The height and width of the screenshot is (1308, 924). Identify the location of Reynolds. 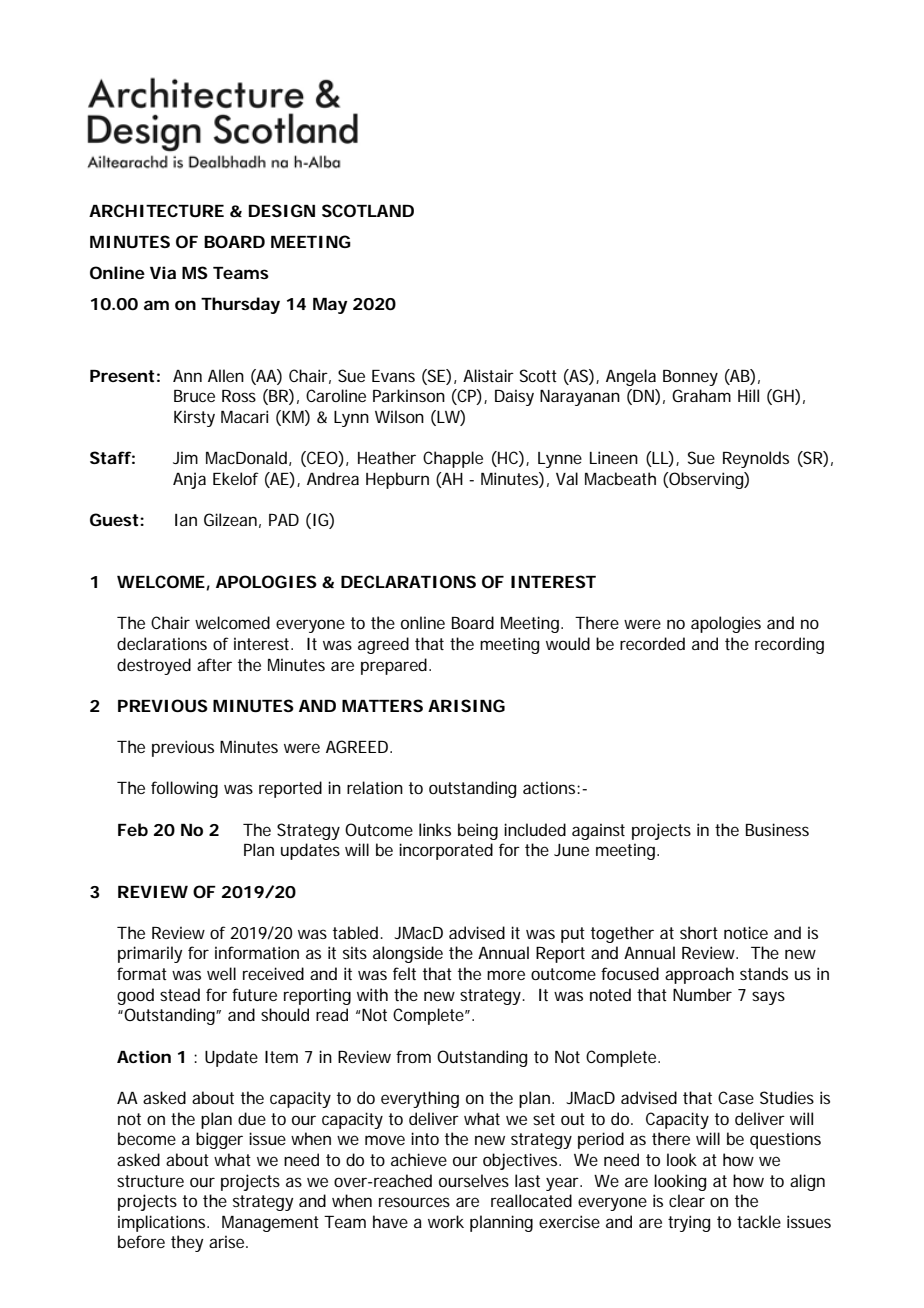
(756, 459).
